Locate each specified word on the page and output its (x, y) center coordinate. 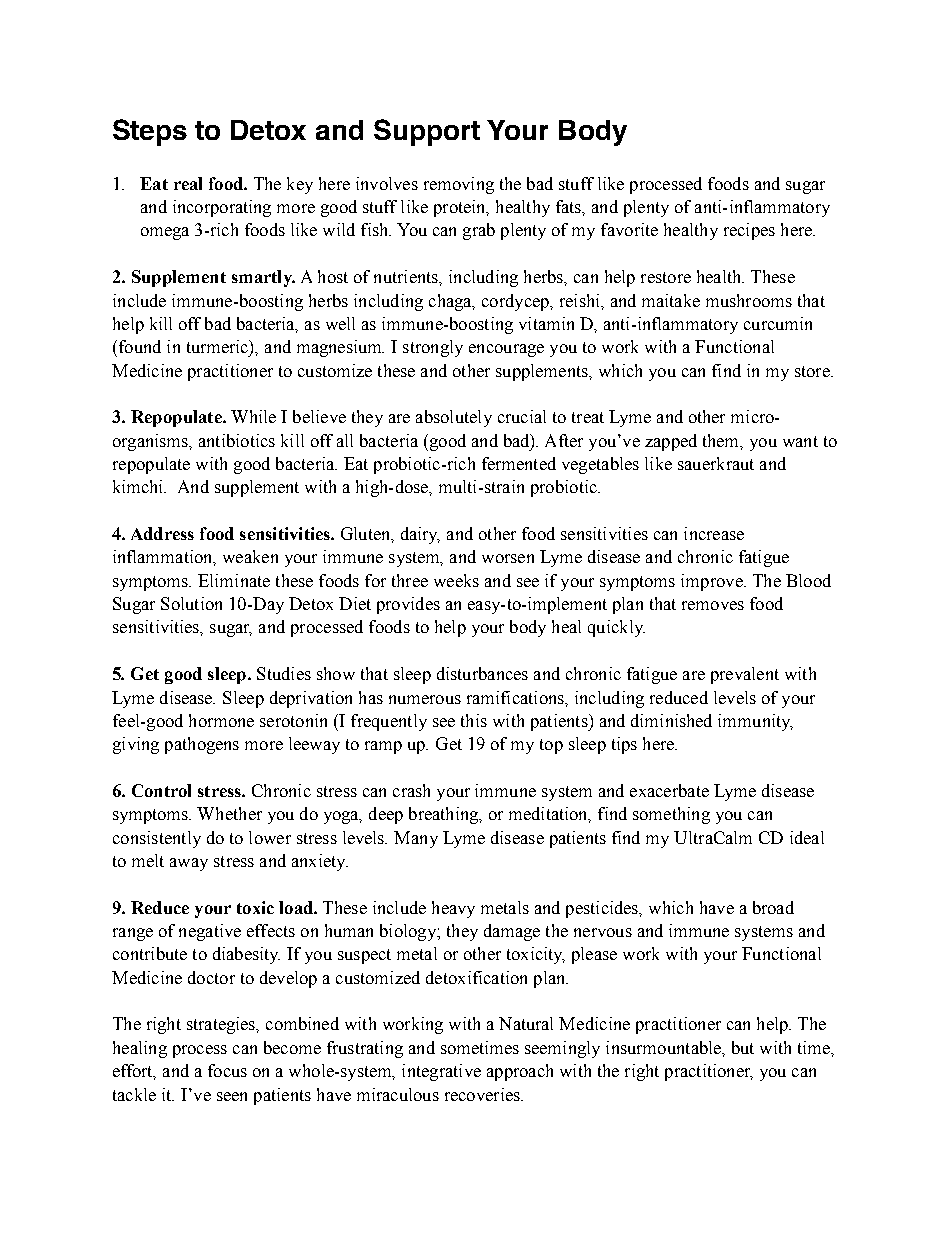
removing (459, 185)
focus (227, 1070)
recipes (749, 231)
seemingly (562, 1049)
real (188, 183)
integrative (441, 1072)
